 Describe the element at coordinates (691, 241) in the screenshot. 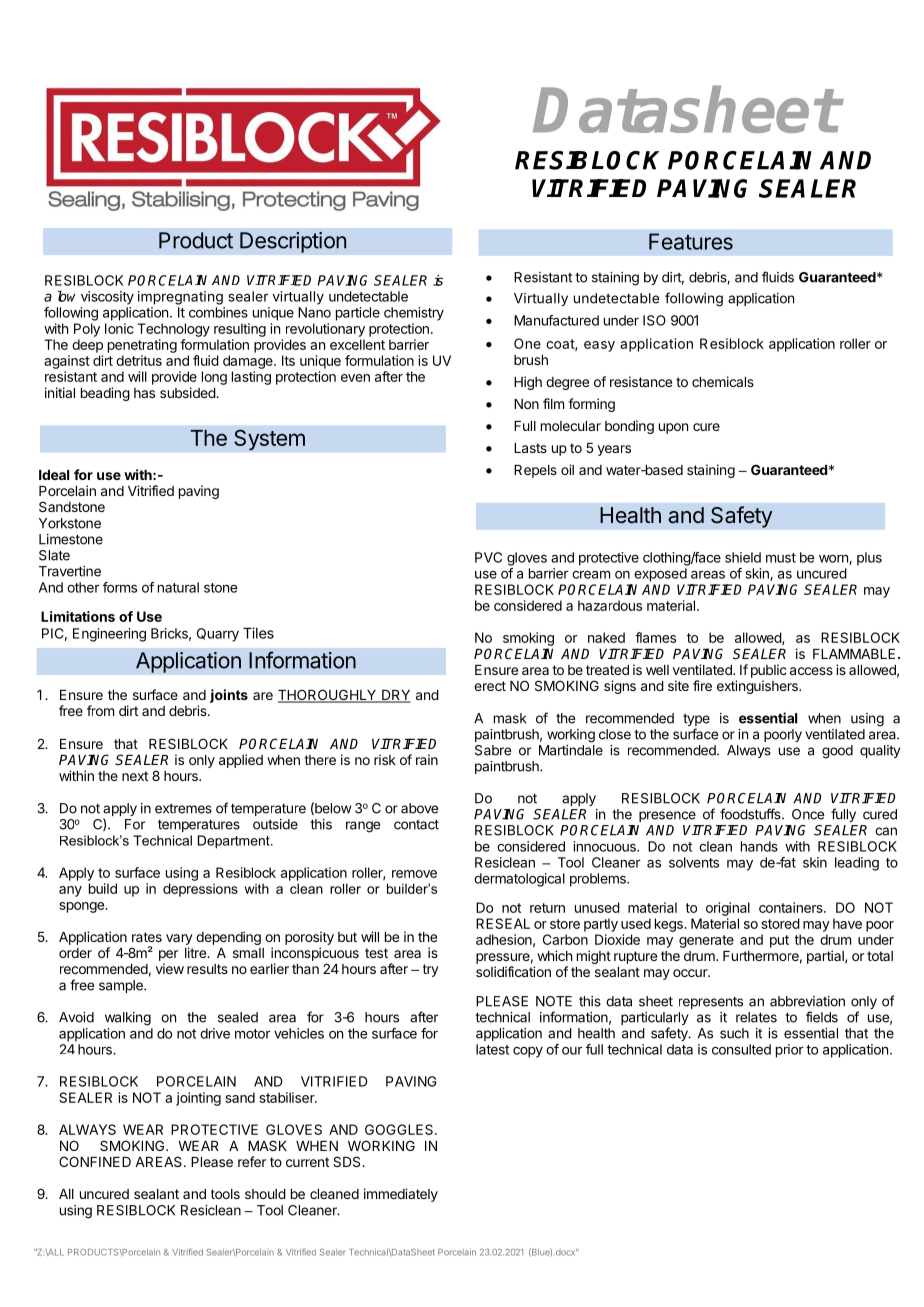

I see `Features` at that location.
